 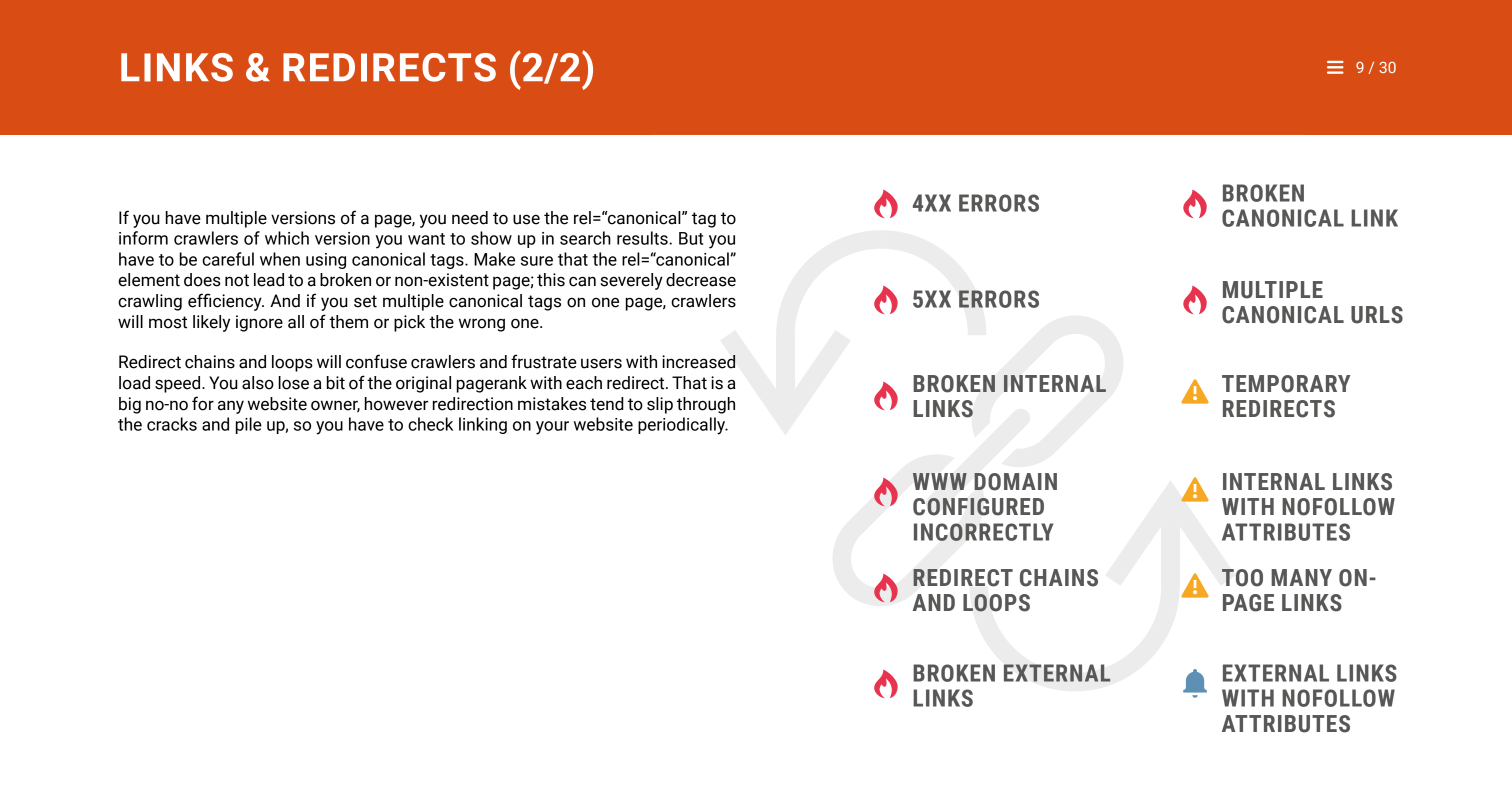 I want to click on cracks, so click(x=172, y=424).
